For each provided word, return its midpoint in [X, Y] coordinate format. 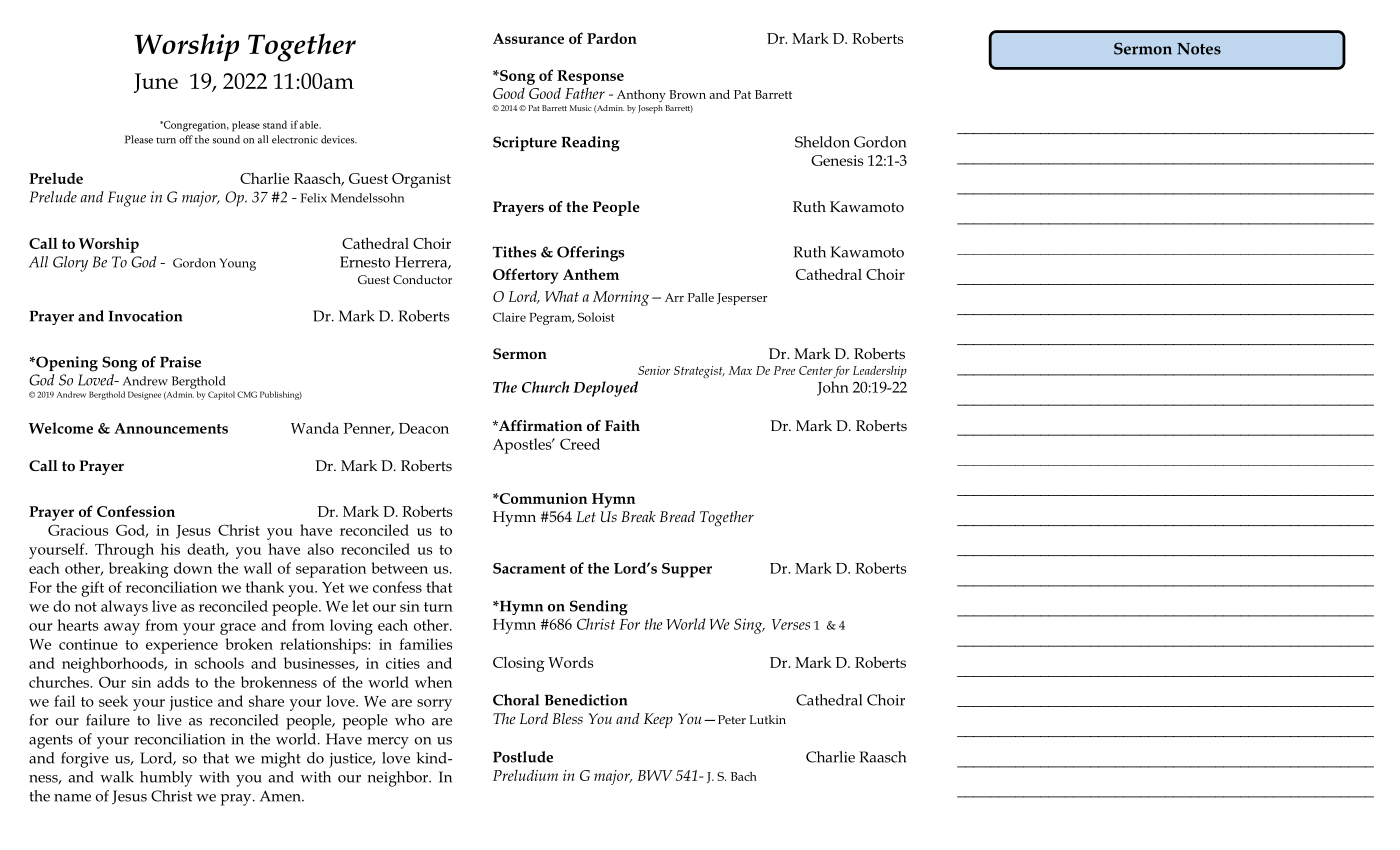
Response [590, 77]
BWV [655, 775]
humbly [166, 779]
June [156, 83]
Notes [1199, 49]
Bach [744, 776]
